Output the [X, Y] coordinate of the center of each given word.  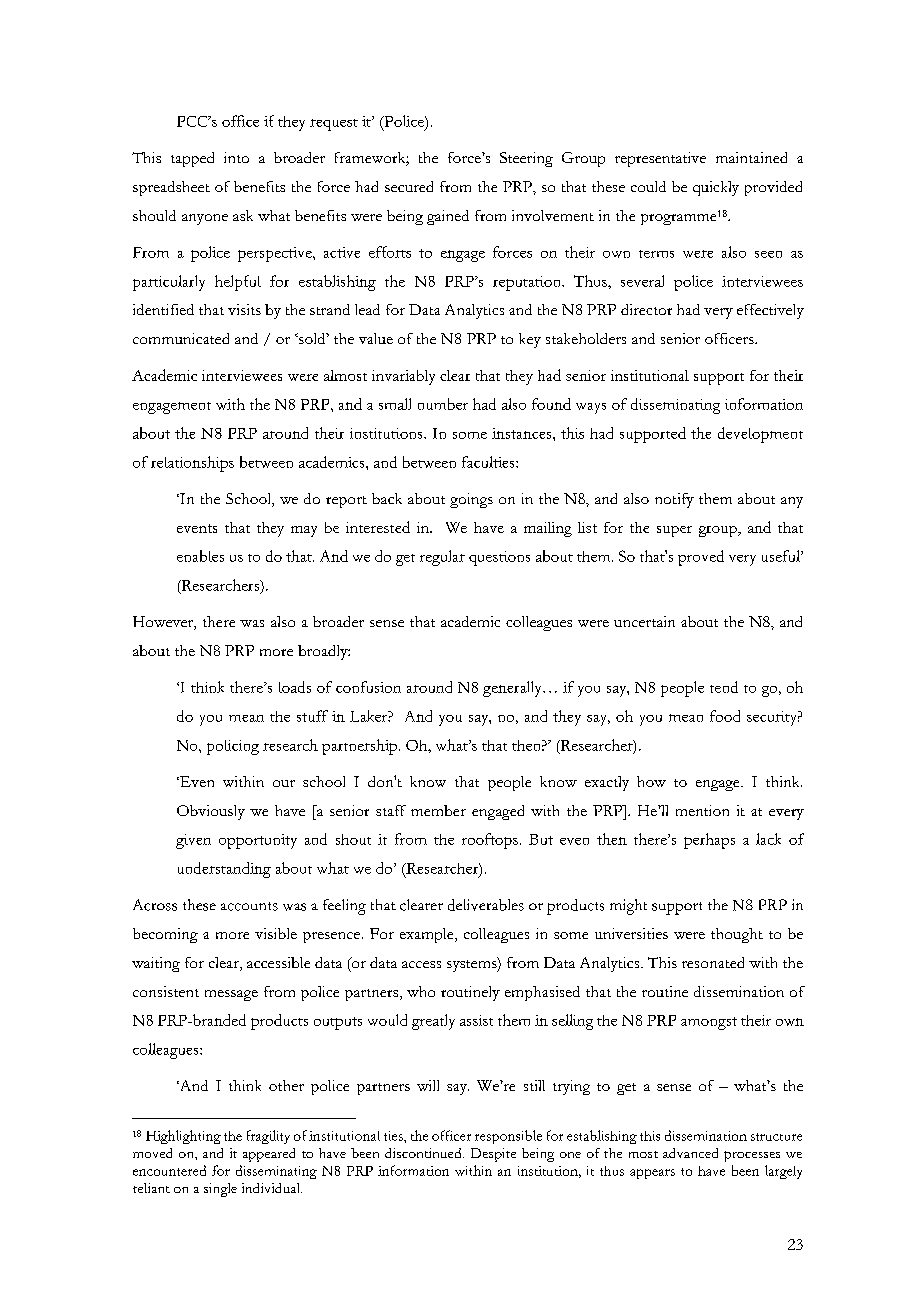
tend [724, 687]
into [236, 157]
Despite [493, 1155]
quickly [716, 188]
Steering [526, 159]
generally [513, 689]
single [220, 1190]
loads [295, 687]
